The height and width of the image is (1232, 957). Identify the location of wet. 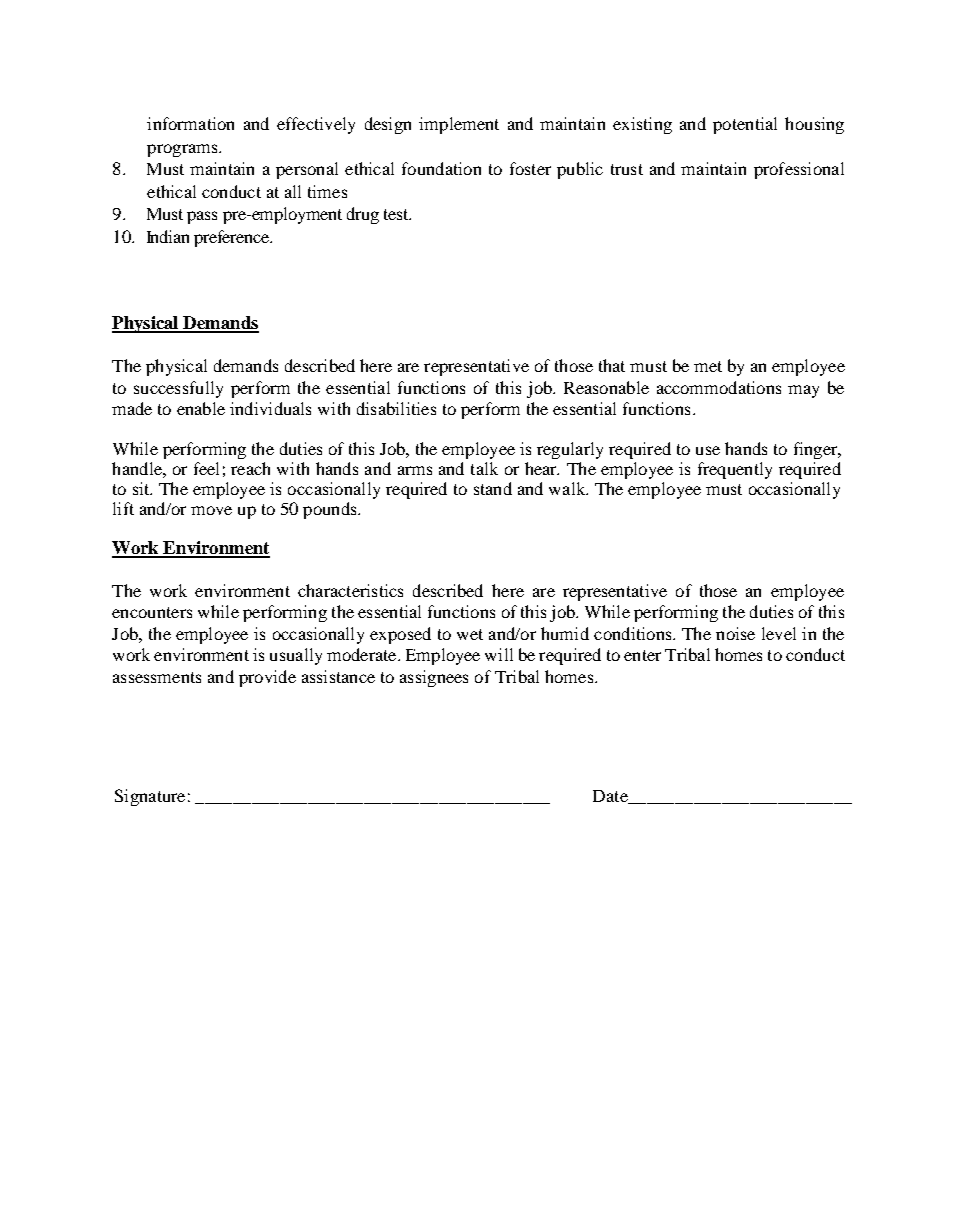
(470, 634).
